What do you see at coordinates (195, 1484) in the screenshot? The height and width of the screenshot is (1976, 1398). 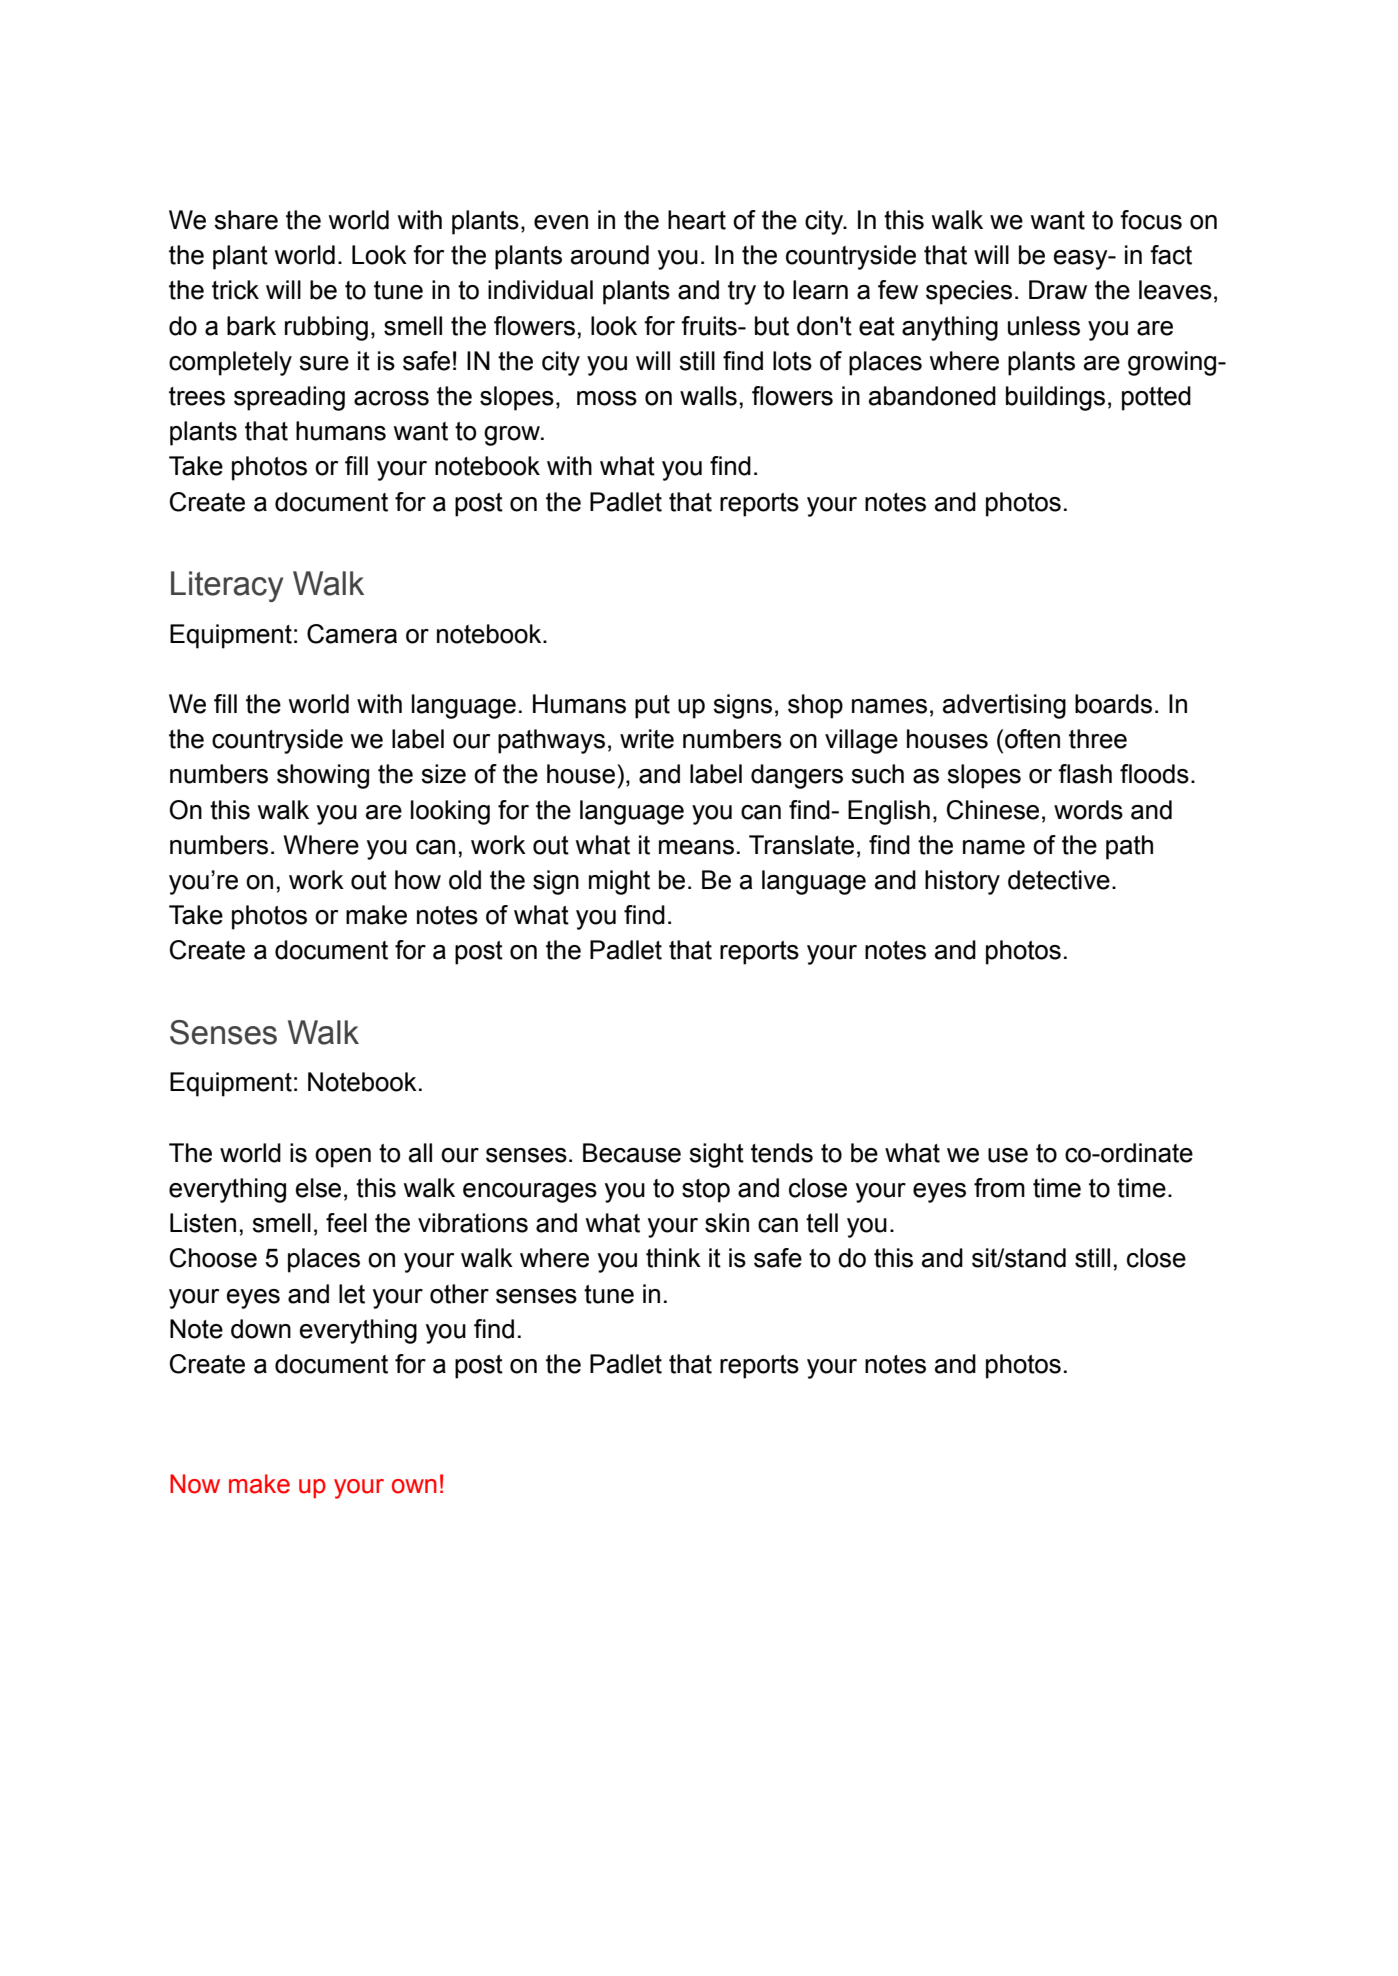 I see `Now` at bounding box center [195, 1484].
